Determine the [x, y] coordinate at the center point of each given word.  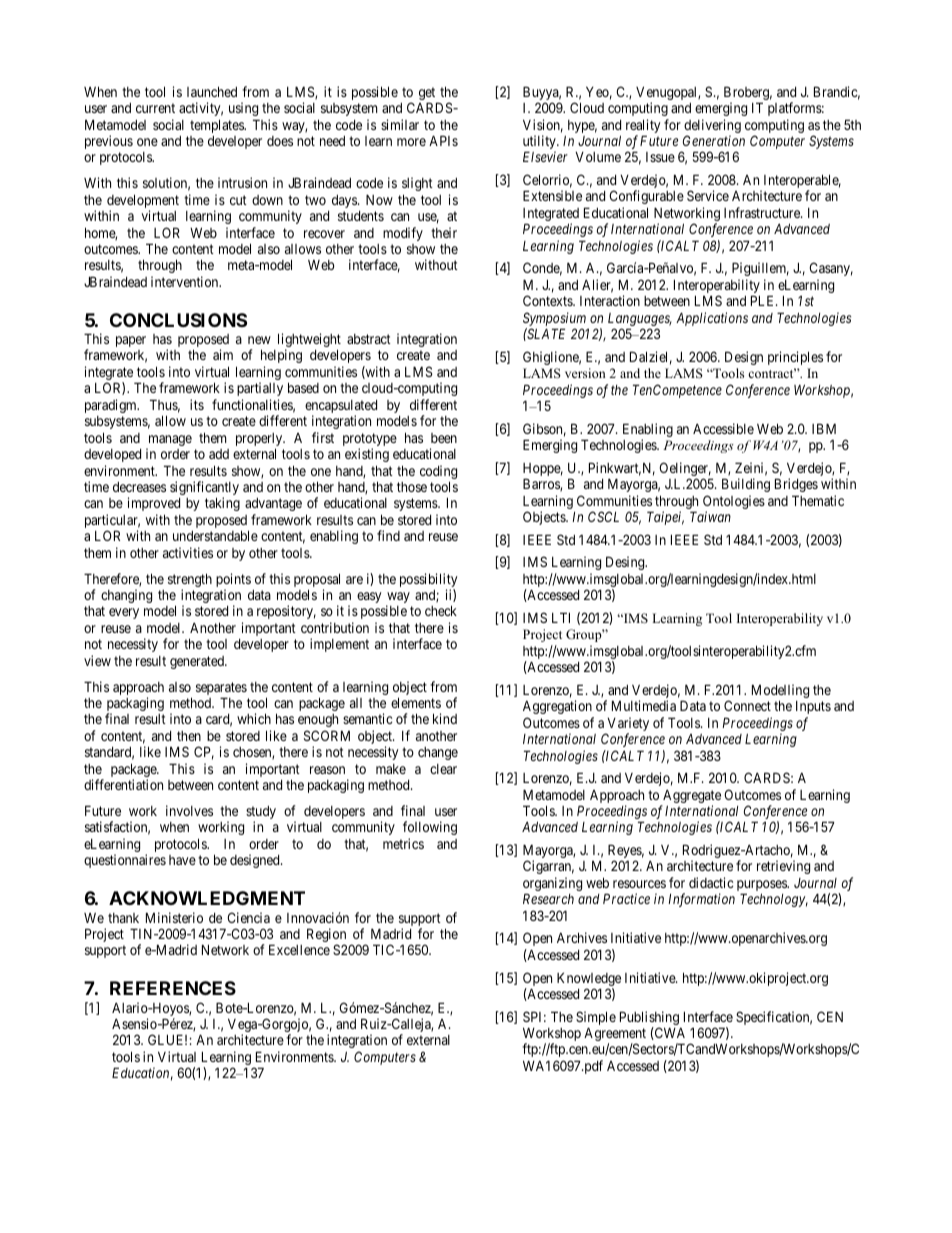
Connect [747, 705]
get [428, 95]
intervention [186, 281]
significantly [204, 489]
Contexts [548, 300]
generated [198, 662]
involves [189, 810]
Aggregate [691, 797]
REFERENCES [173, 988]
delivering [712, 127]
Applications [712, 319]
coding [438, 473]
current [155, 108]
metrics [403, 843]
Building [746, 485]
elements [416, 702]
